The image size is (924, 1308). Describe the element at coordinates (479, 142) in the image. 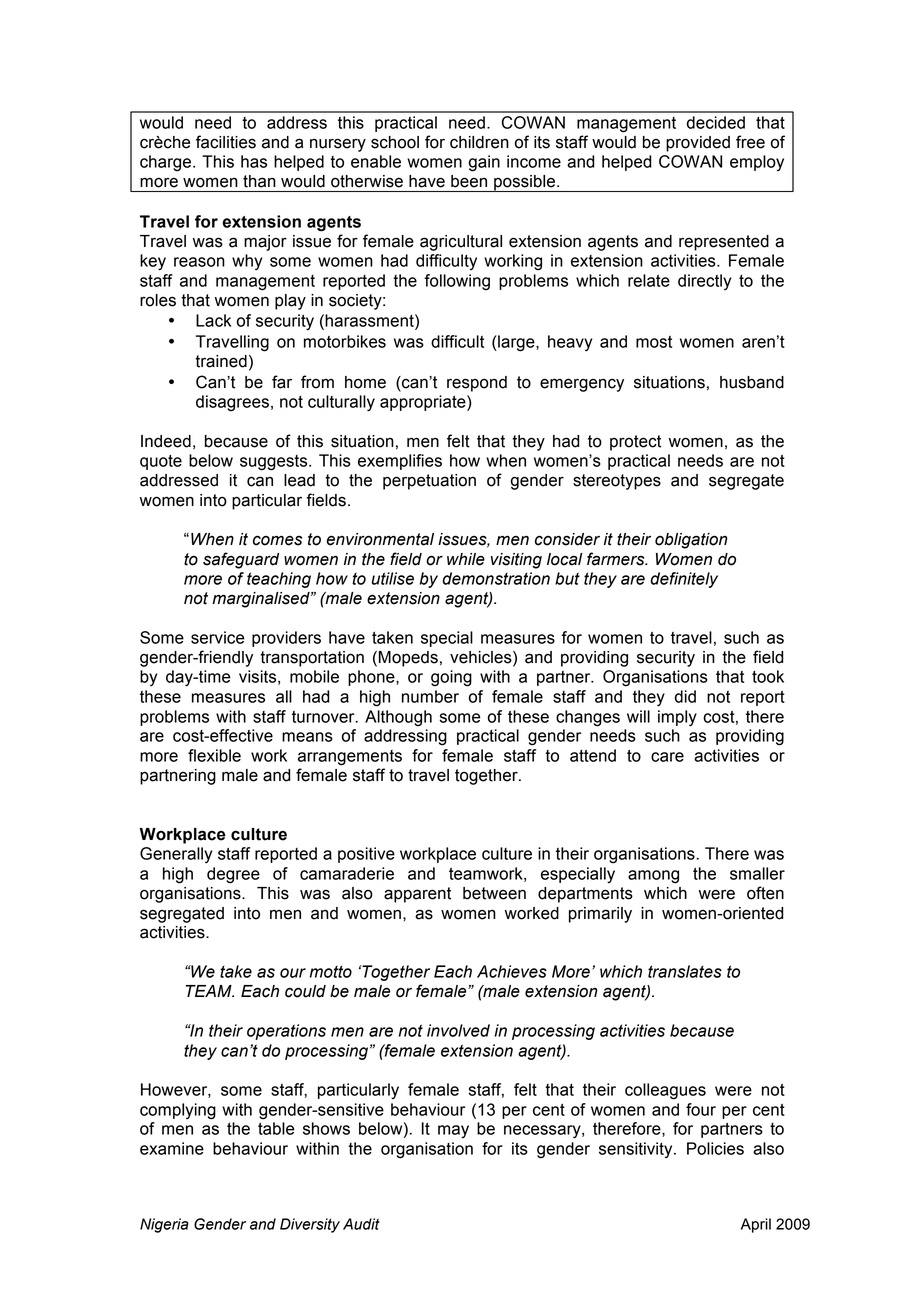

I see `children` at that location.
